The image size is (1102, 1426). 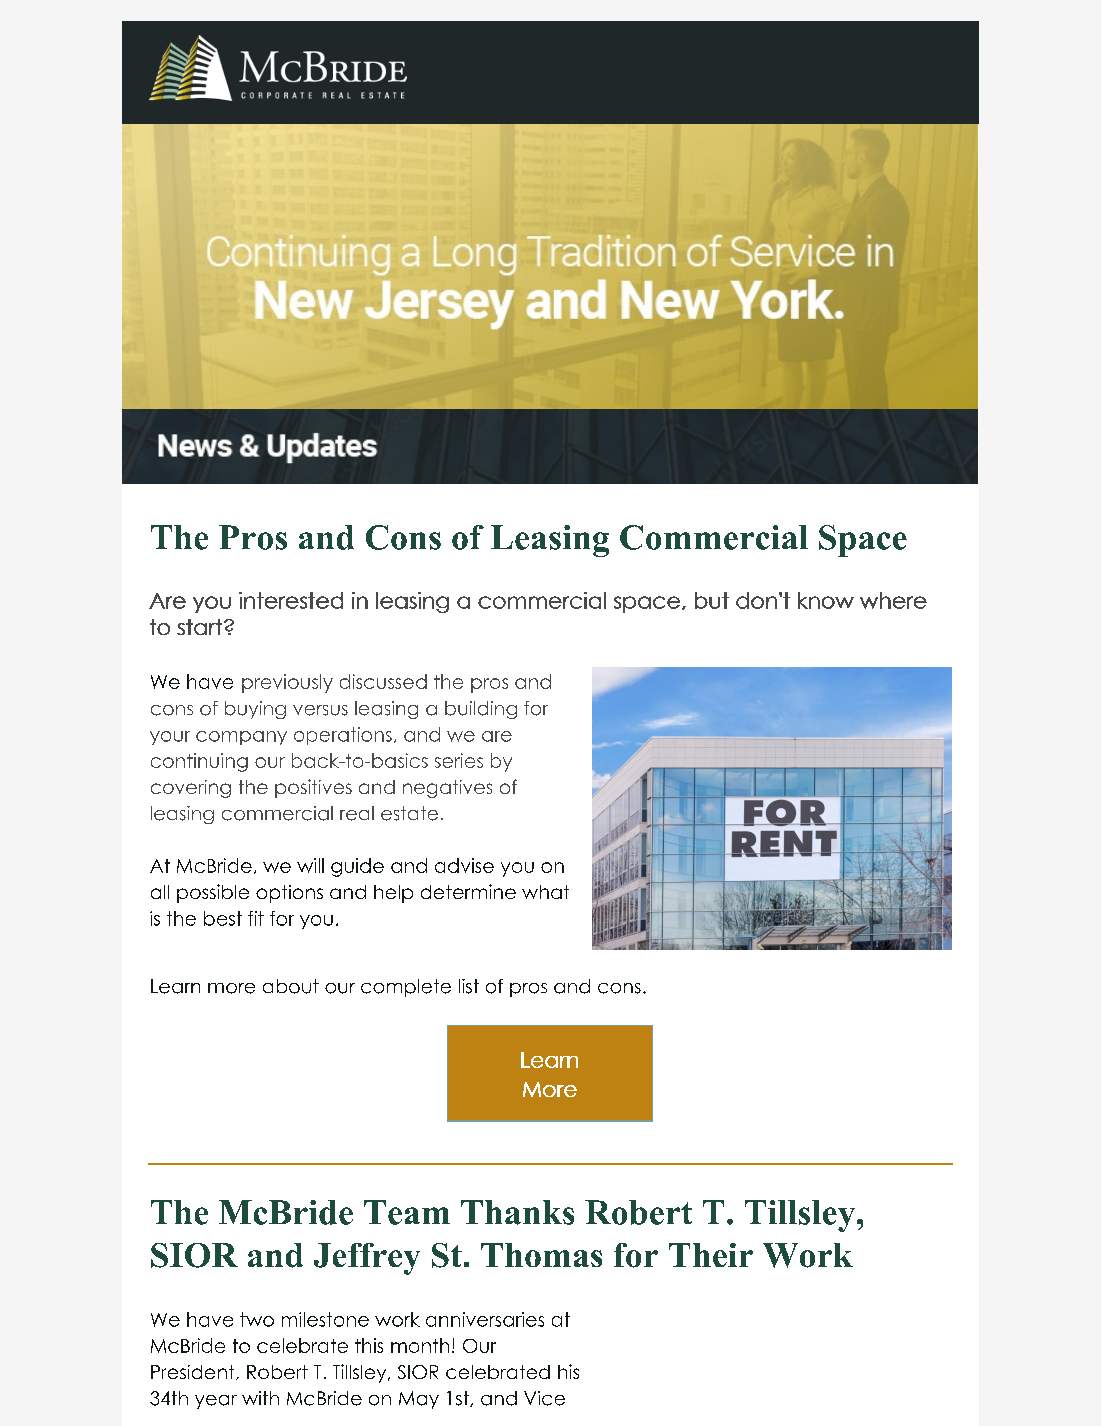 What do you see at coordinates (469, 986) in the page?
I see `list` at bounding box center [469, 986].
